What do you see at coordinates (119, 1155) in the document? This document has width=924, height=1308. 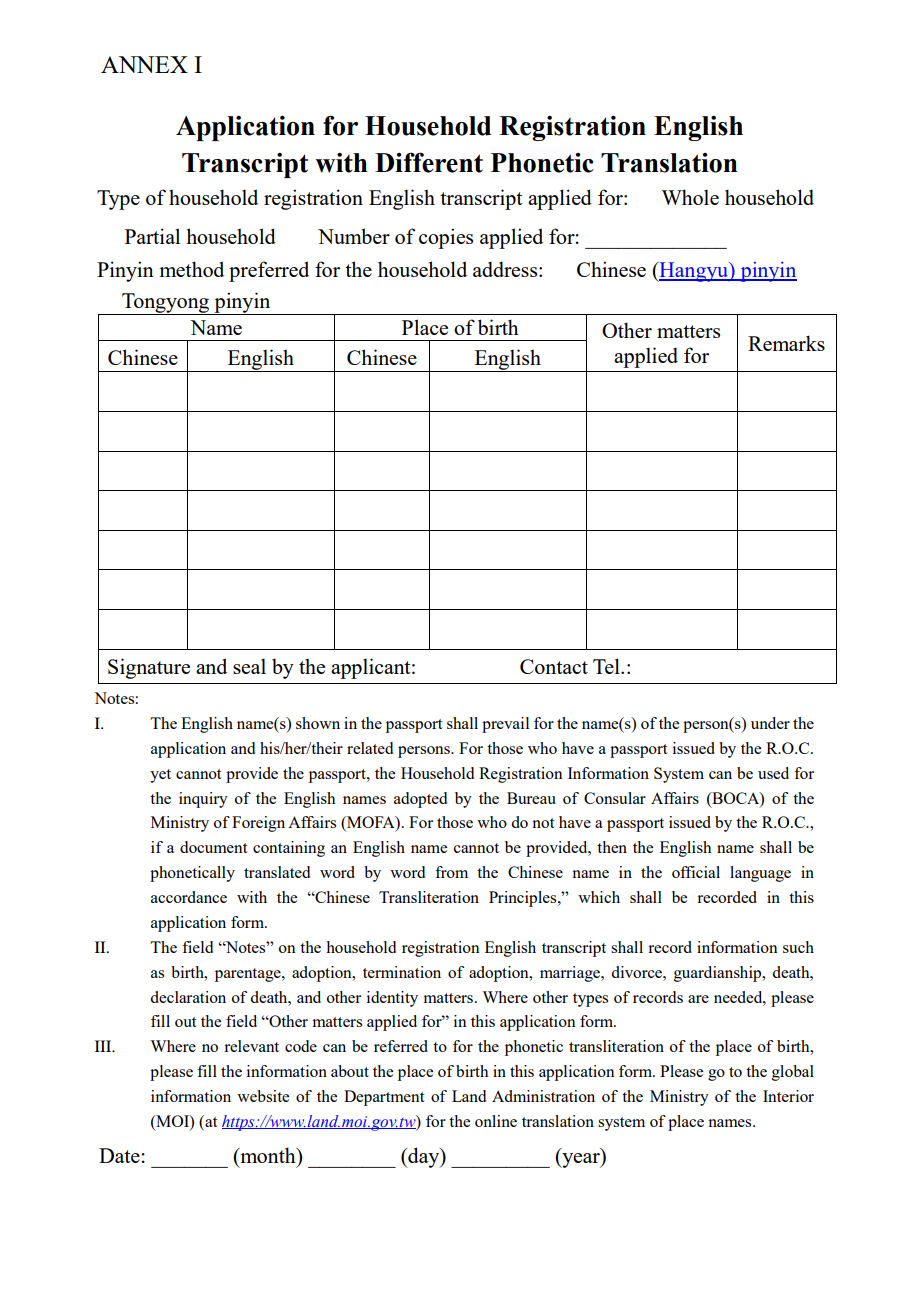 I see `Date` at bounding box center [119, 1155].
